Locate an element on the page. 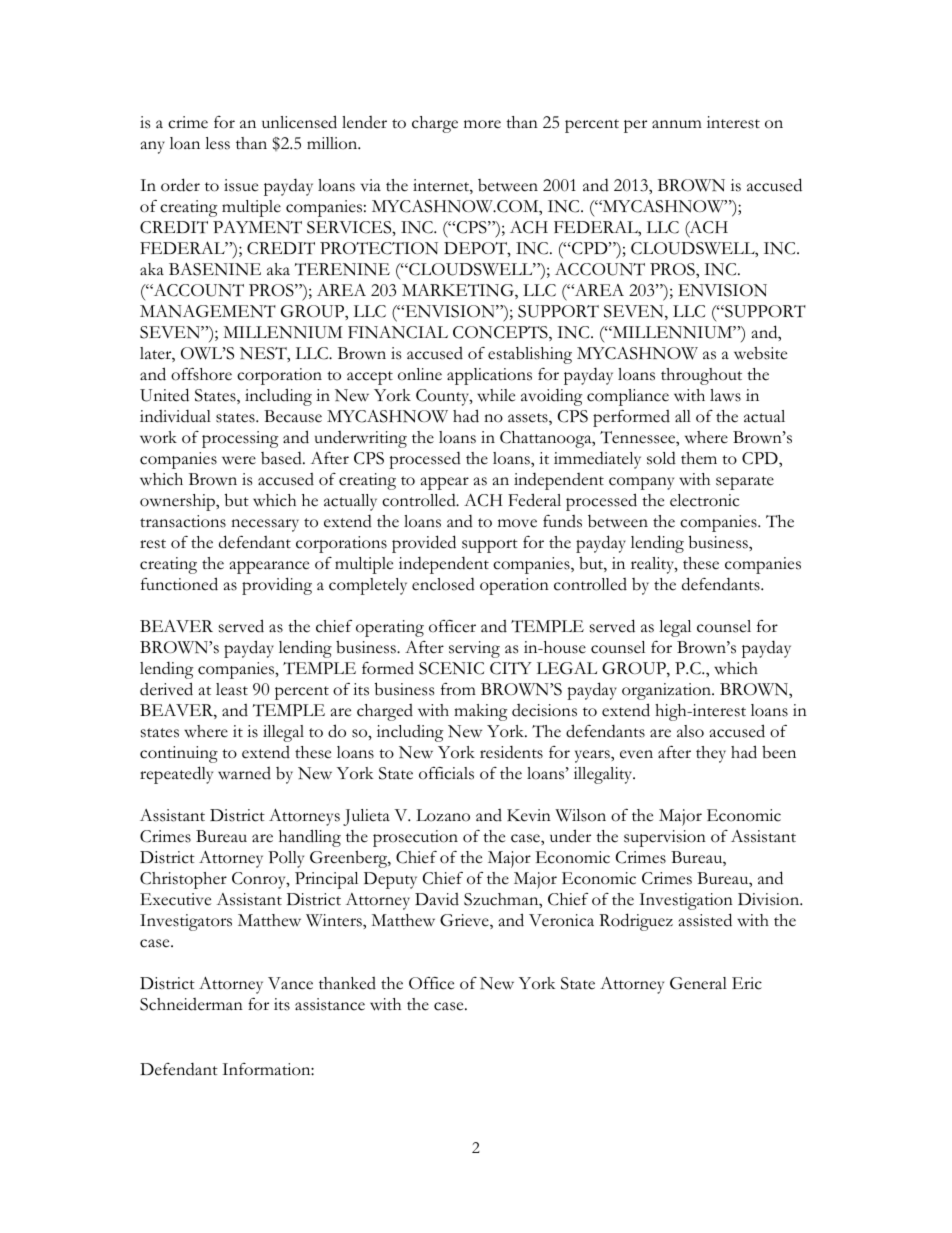  less is located at coordinates (217, 143).
